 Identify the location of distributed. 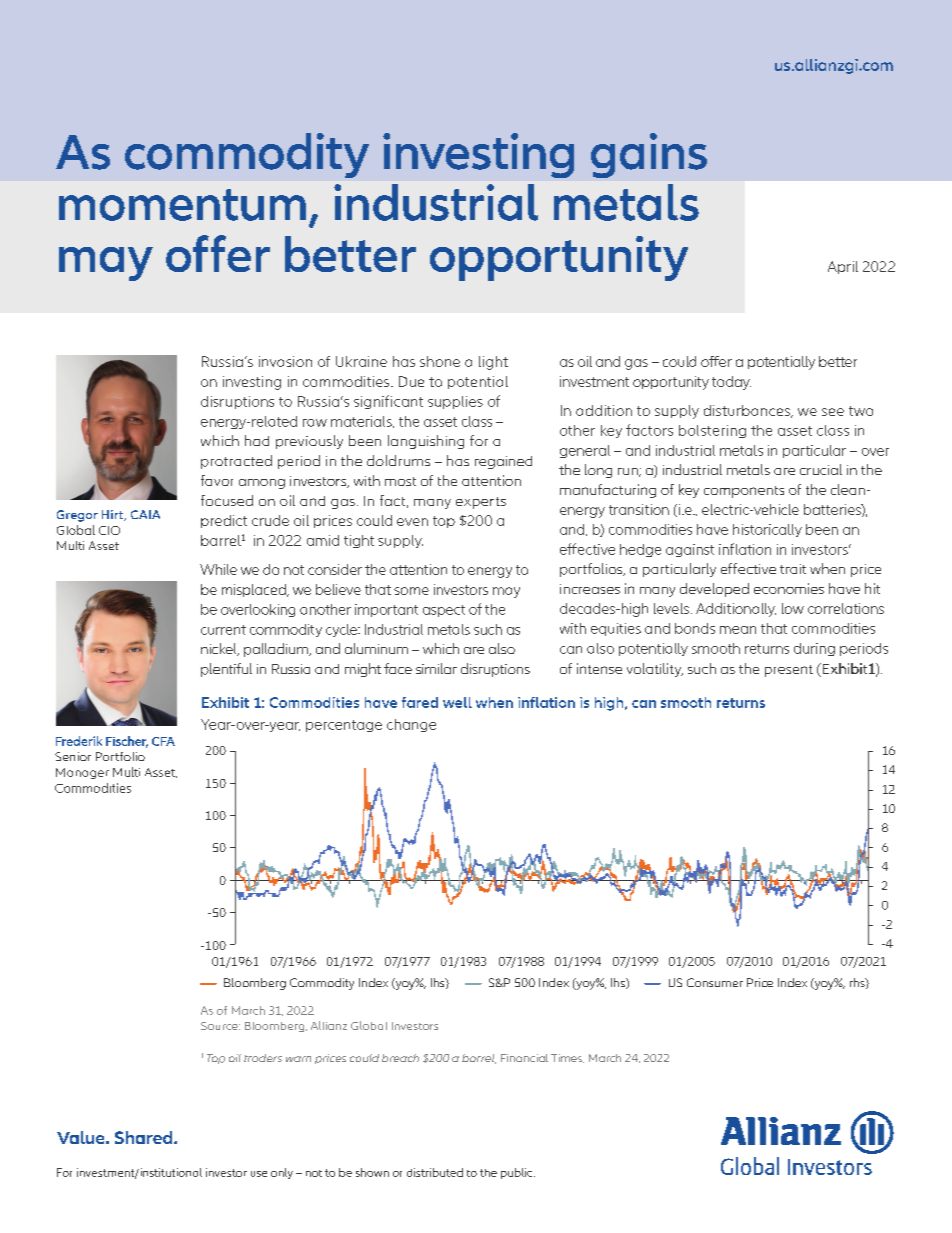
(435, 1172).
